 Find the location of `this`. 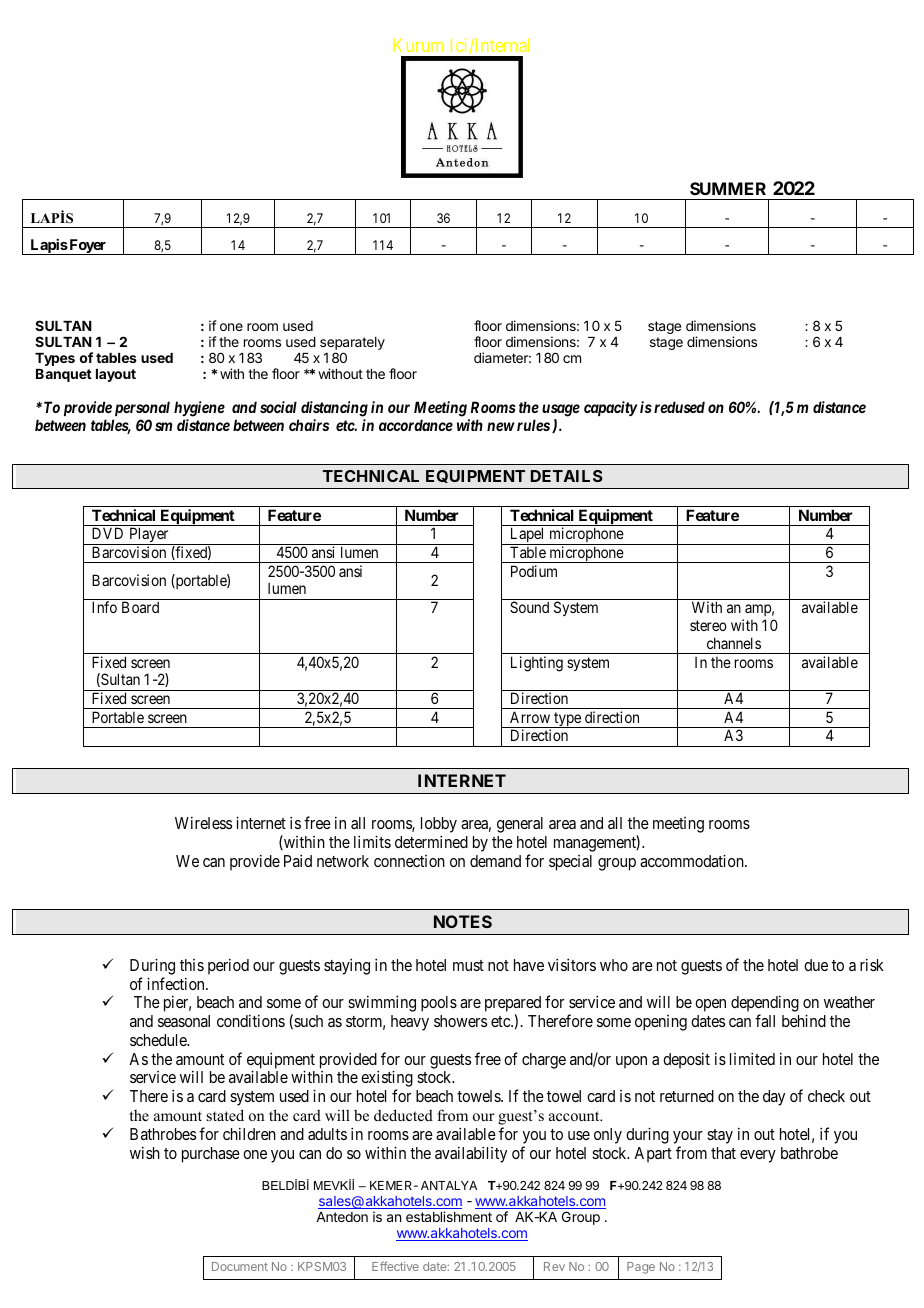

this is located at coordinates (192, 965).
